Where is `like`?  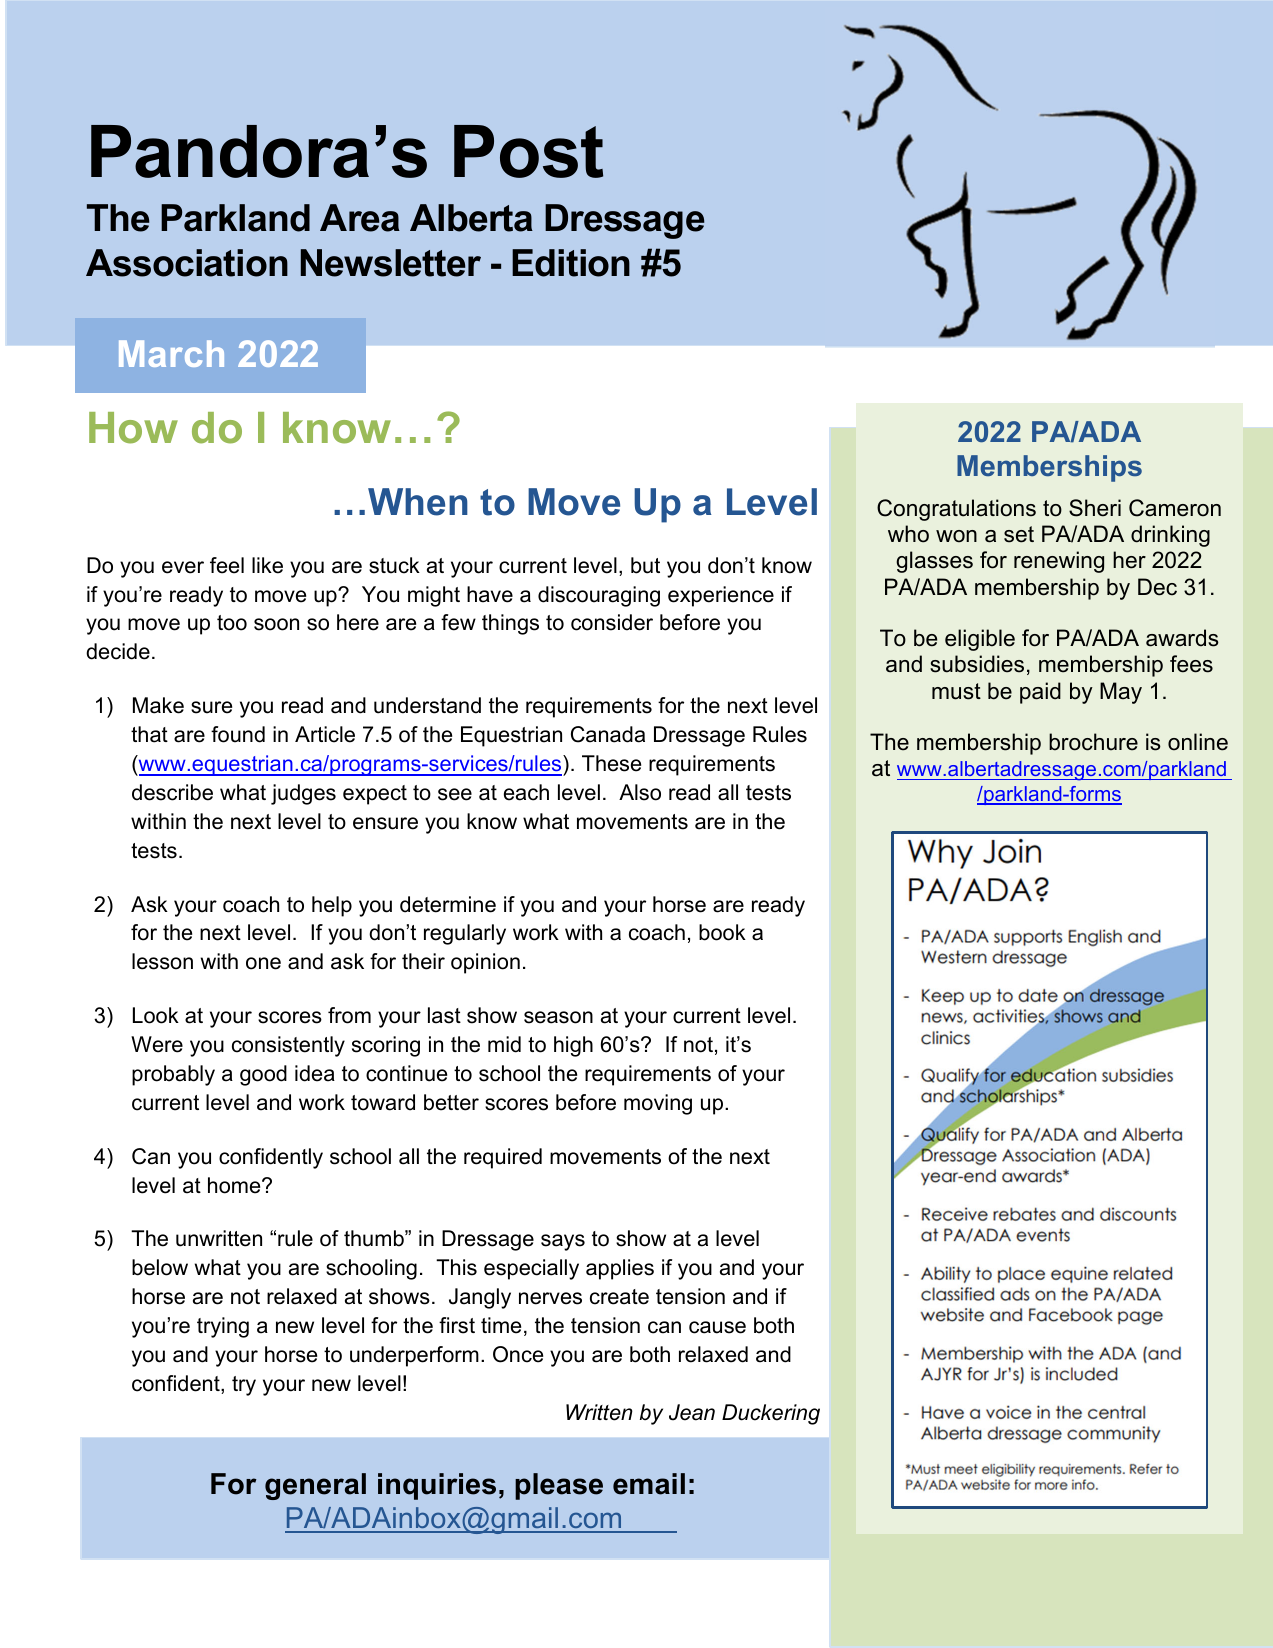 like is located at coordinates (267, 565).
